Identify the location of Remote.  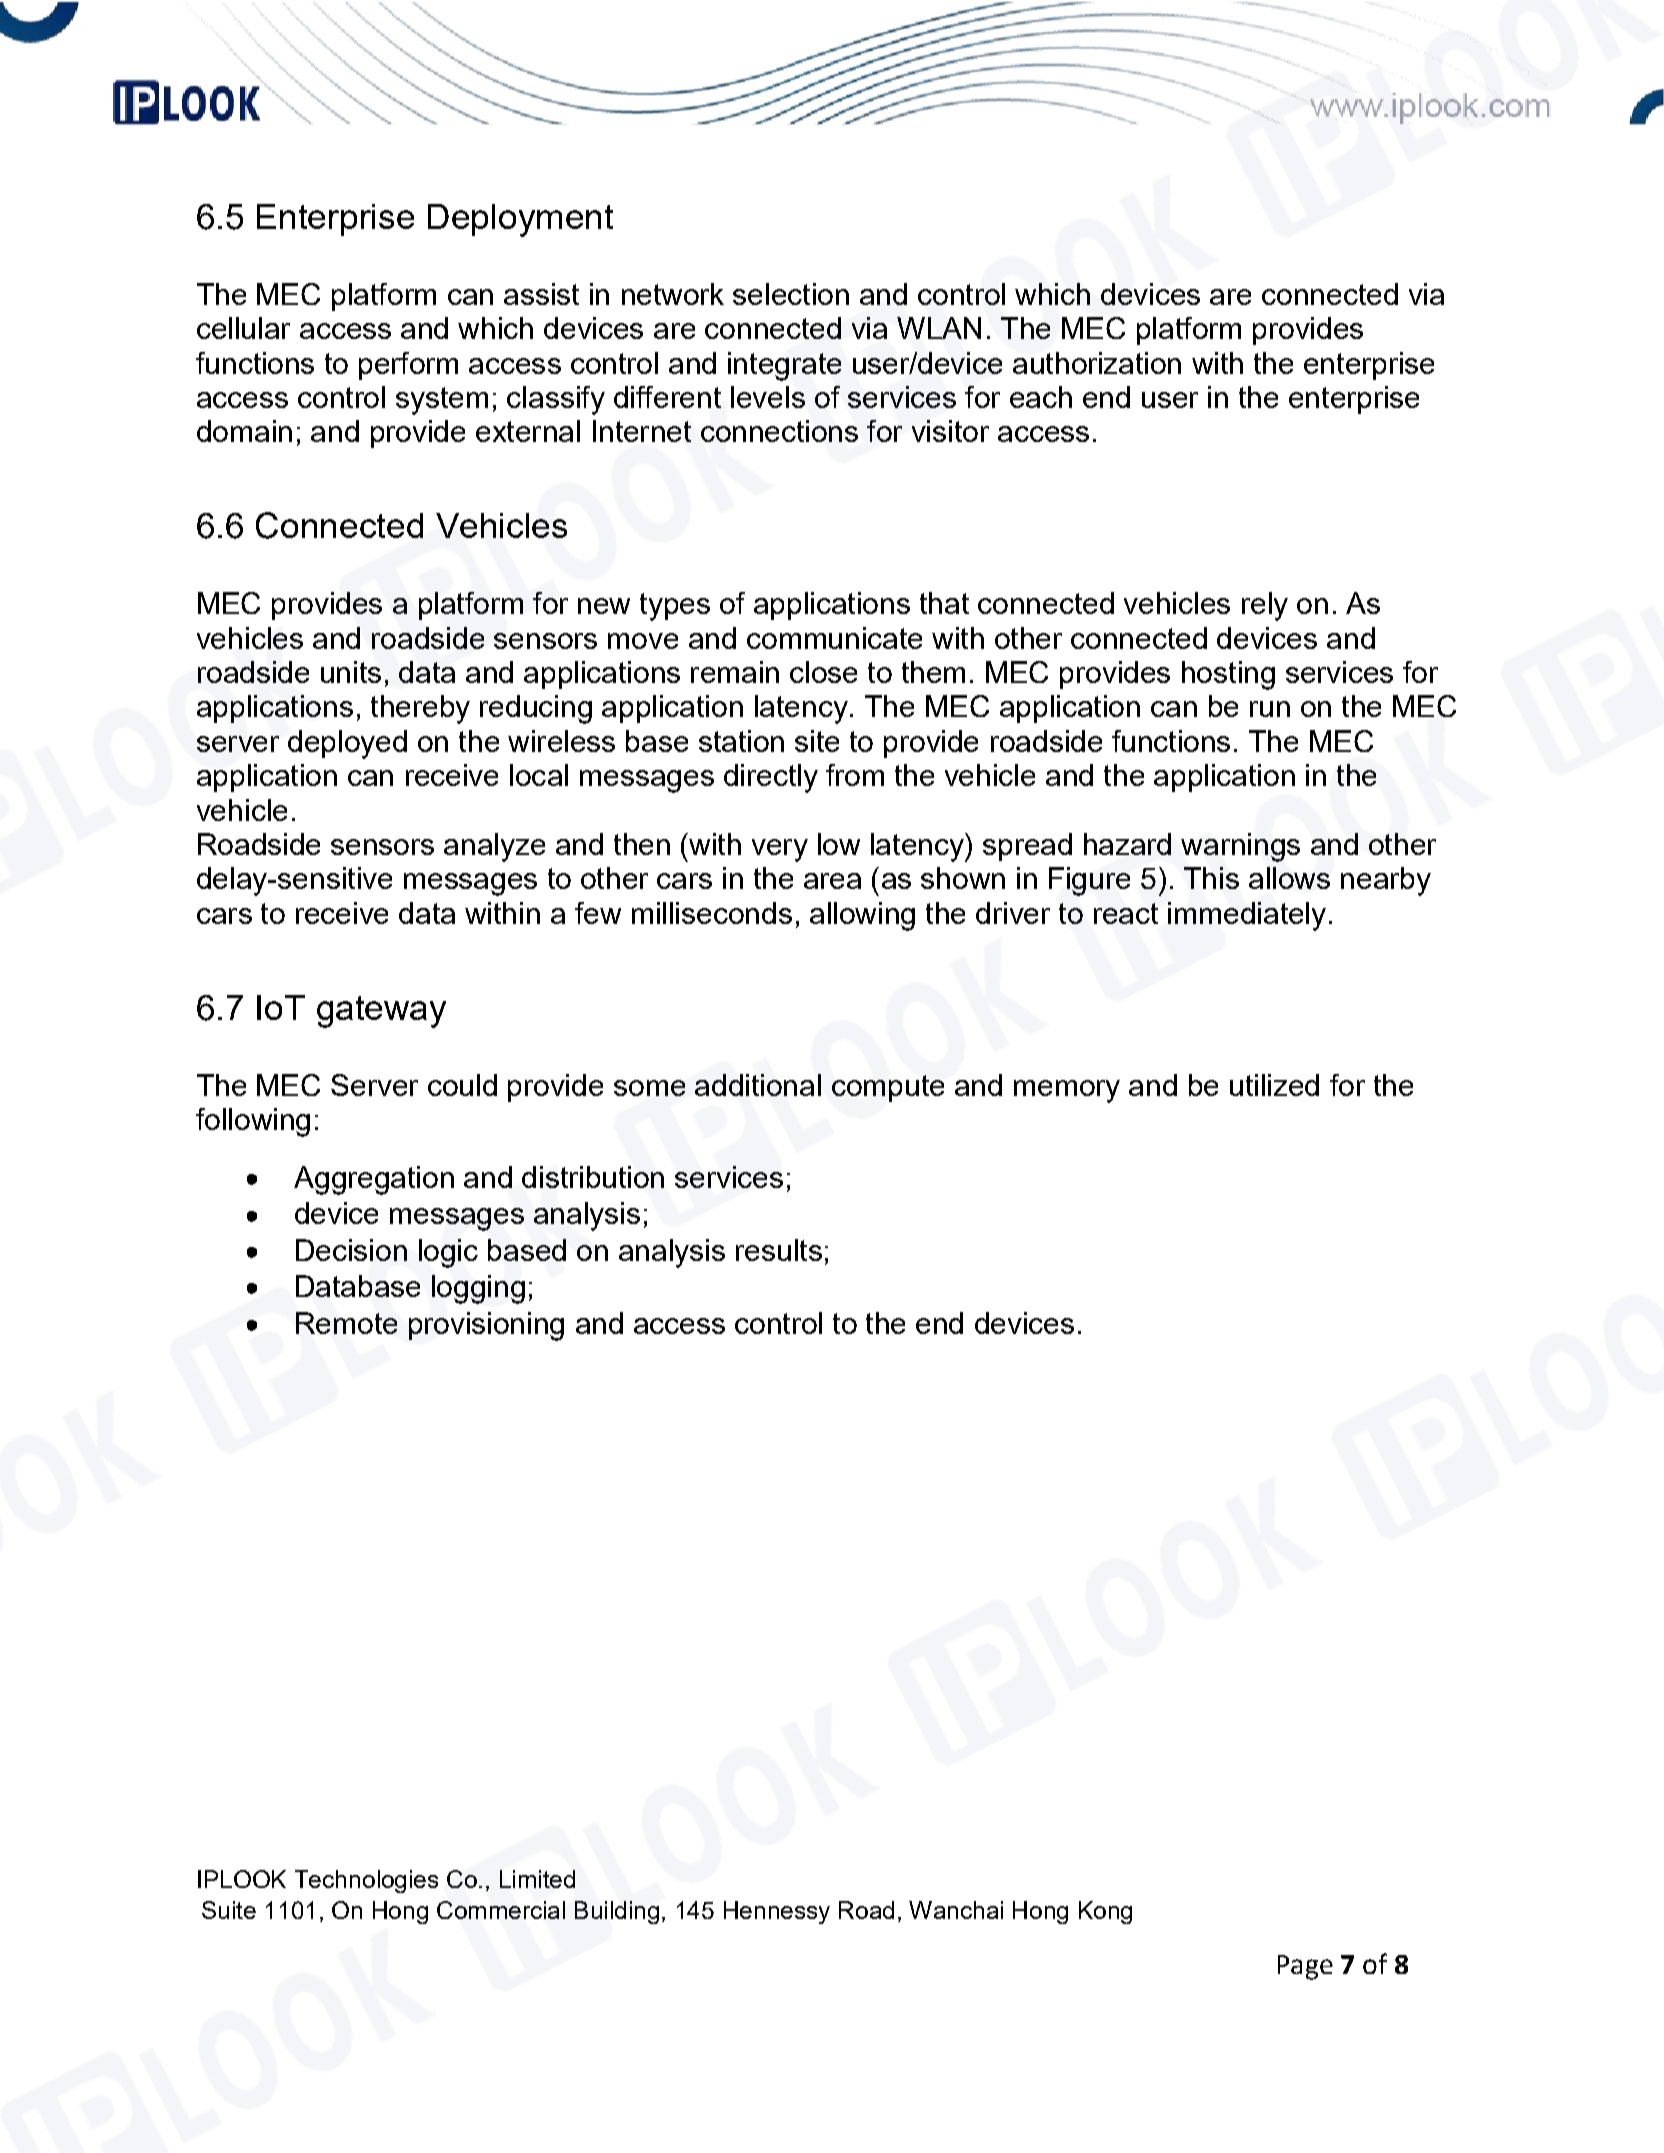
(346, 1323).
